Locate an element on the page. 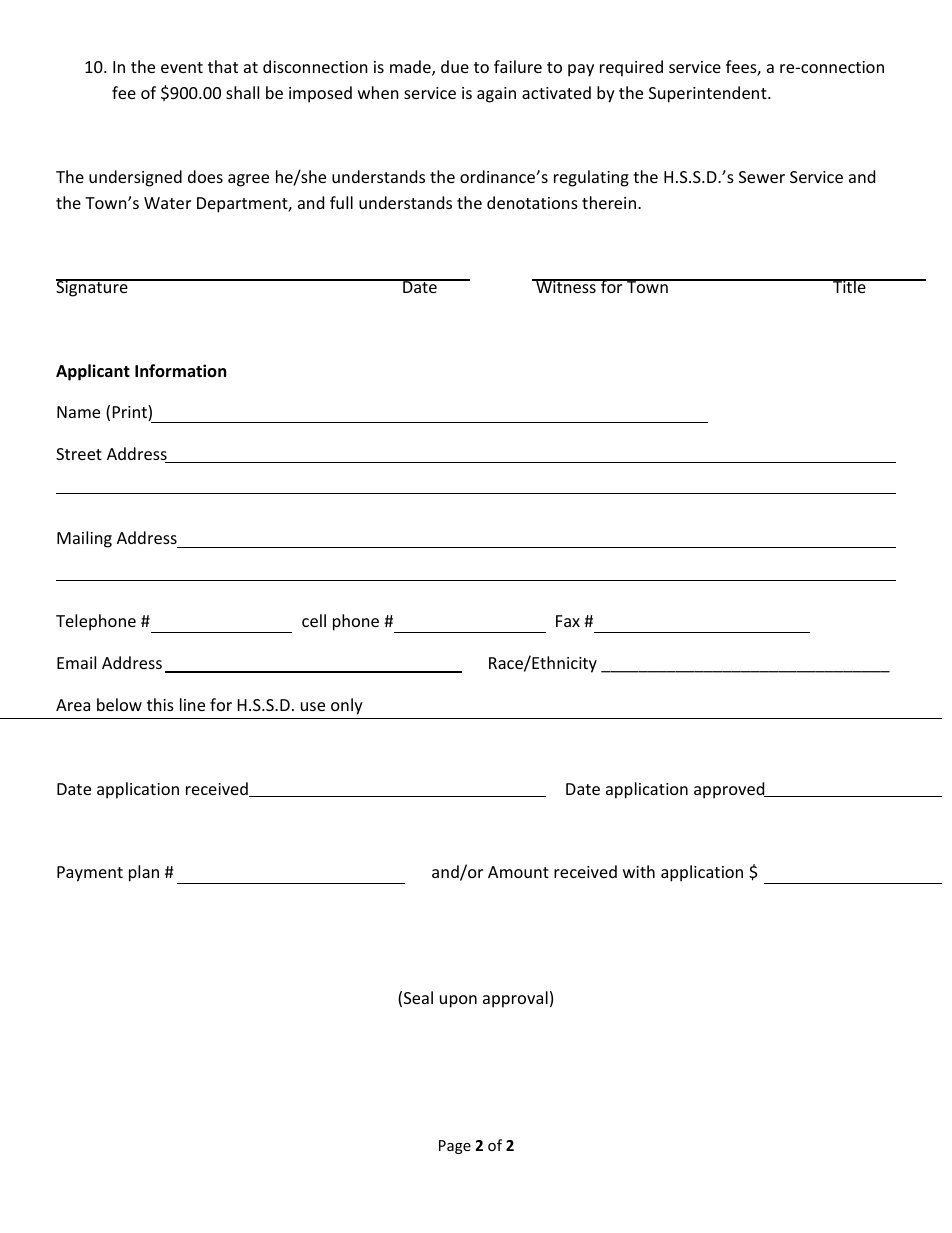 Image resolution: width=952 pixels, height=1233 pixels. again is located at coordinates (496, 95).
